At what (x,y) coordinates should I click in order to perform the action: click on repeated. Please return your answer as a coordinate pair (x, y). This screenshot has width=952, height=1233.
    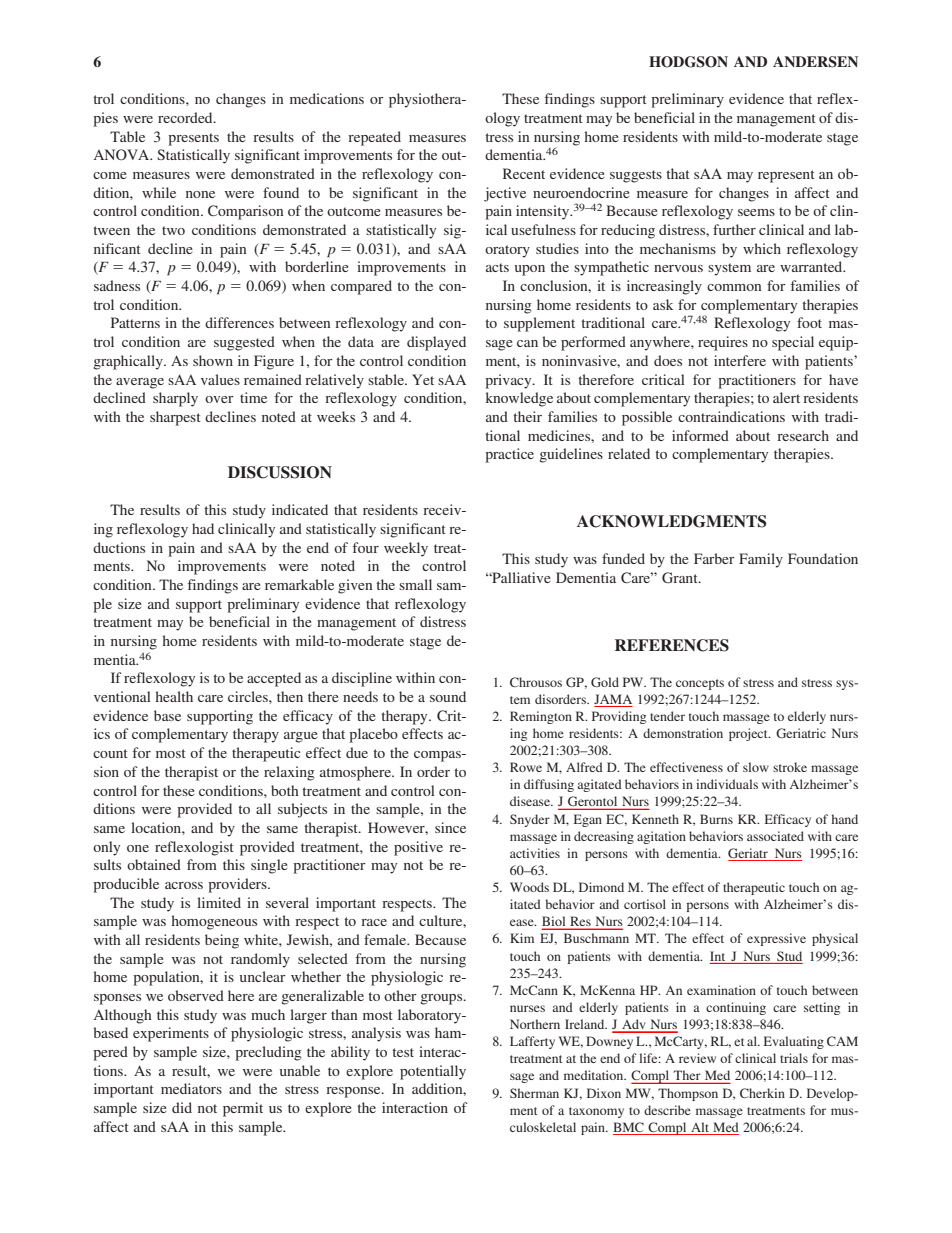
    Looking at the image, I should click on (374, 138).
